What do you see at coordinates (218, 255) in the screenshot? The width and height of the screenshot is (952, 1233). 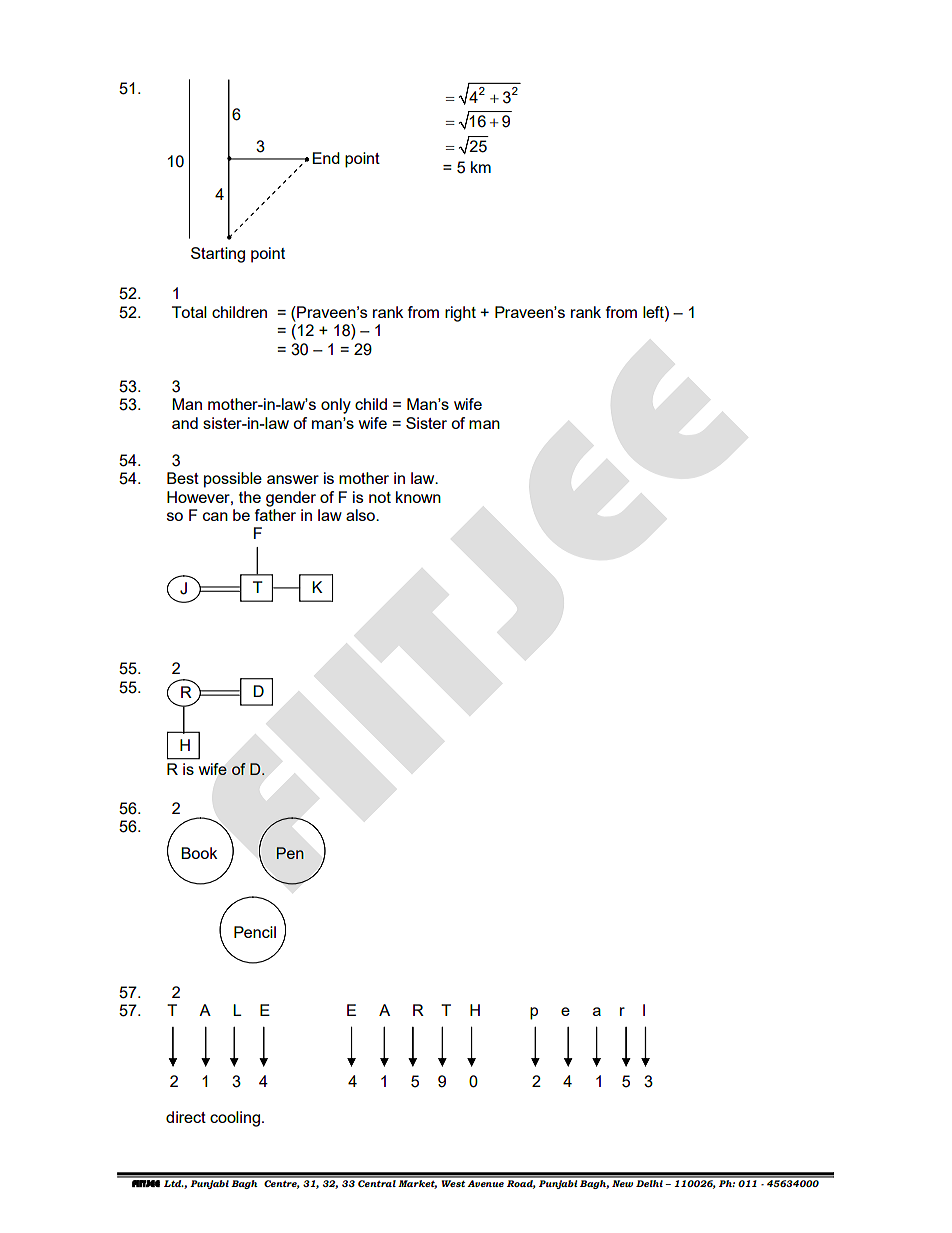 I see `Starting` at bounding box center [218, 255].
